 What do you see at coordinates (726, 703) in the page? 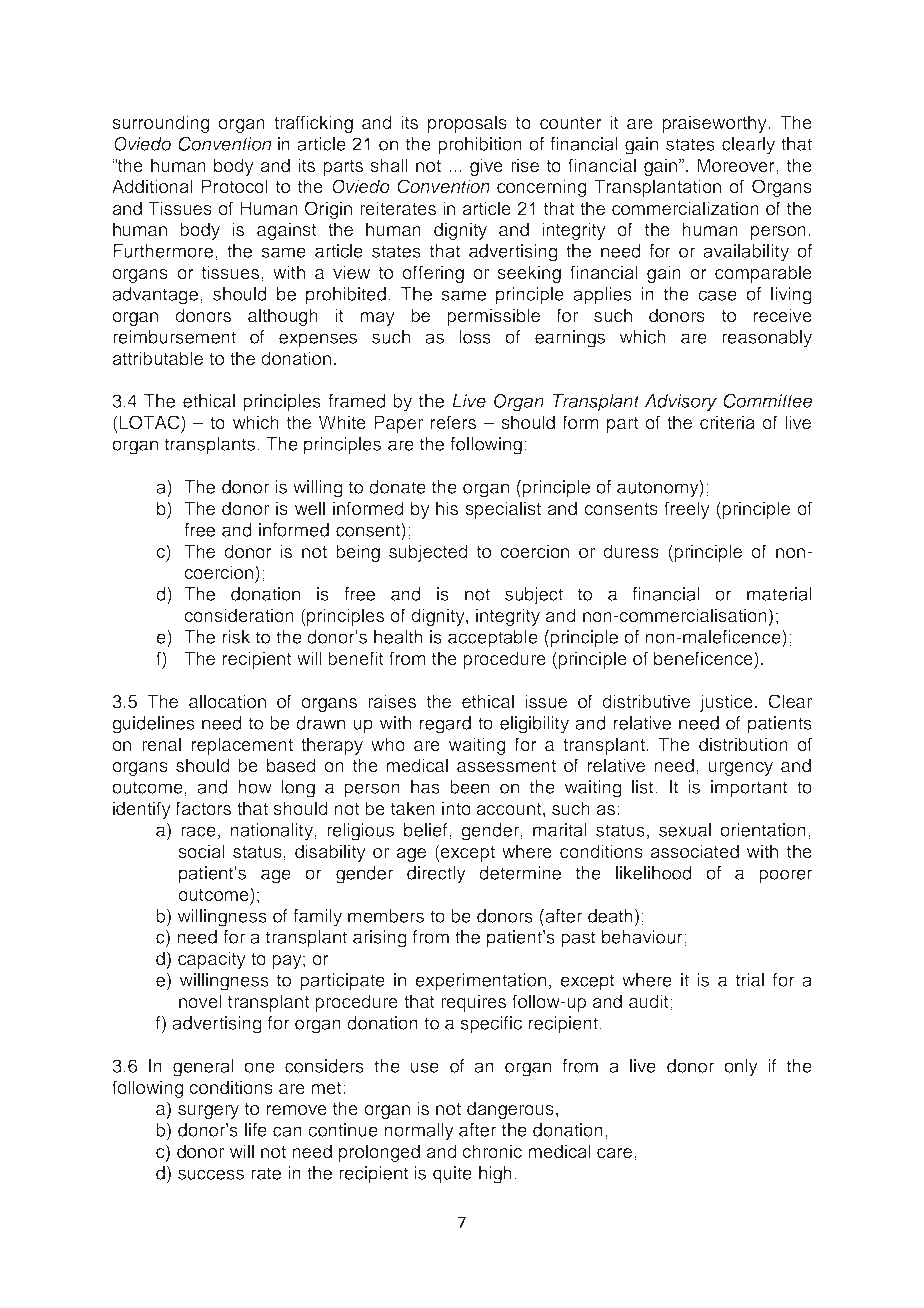
I see `justice` at bounding box center [726, 703].
